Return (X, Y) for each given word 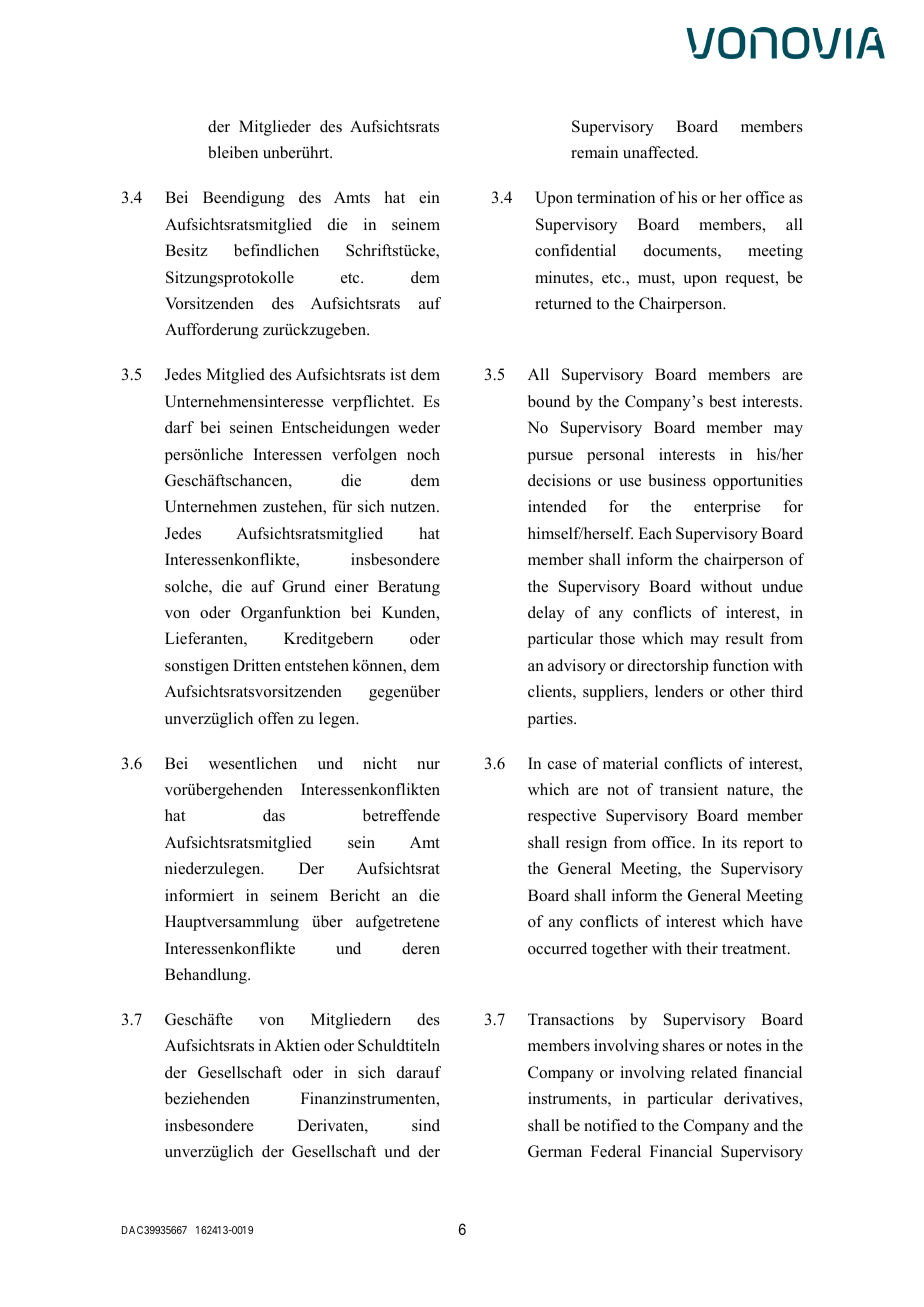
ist (398, 374)
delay (546, 614)
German (555, 1151)
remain (594, 152)
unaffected (660, 152)
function (741, 665)
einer (352, 586)
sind (426, 1125)
